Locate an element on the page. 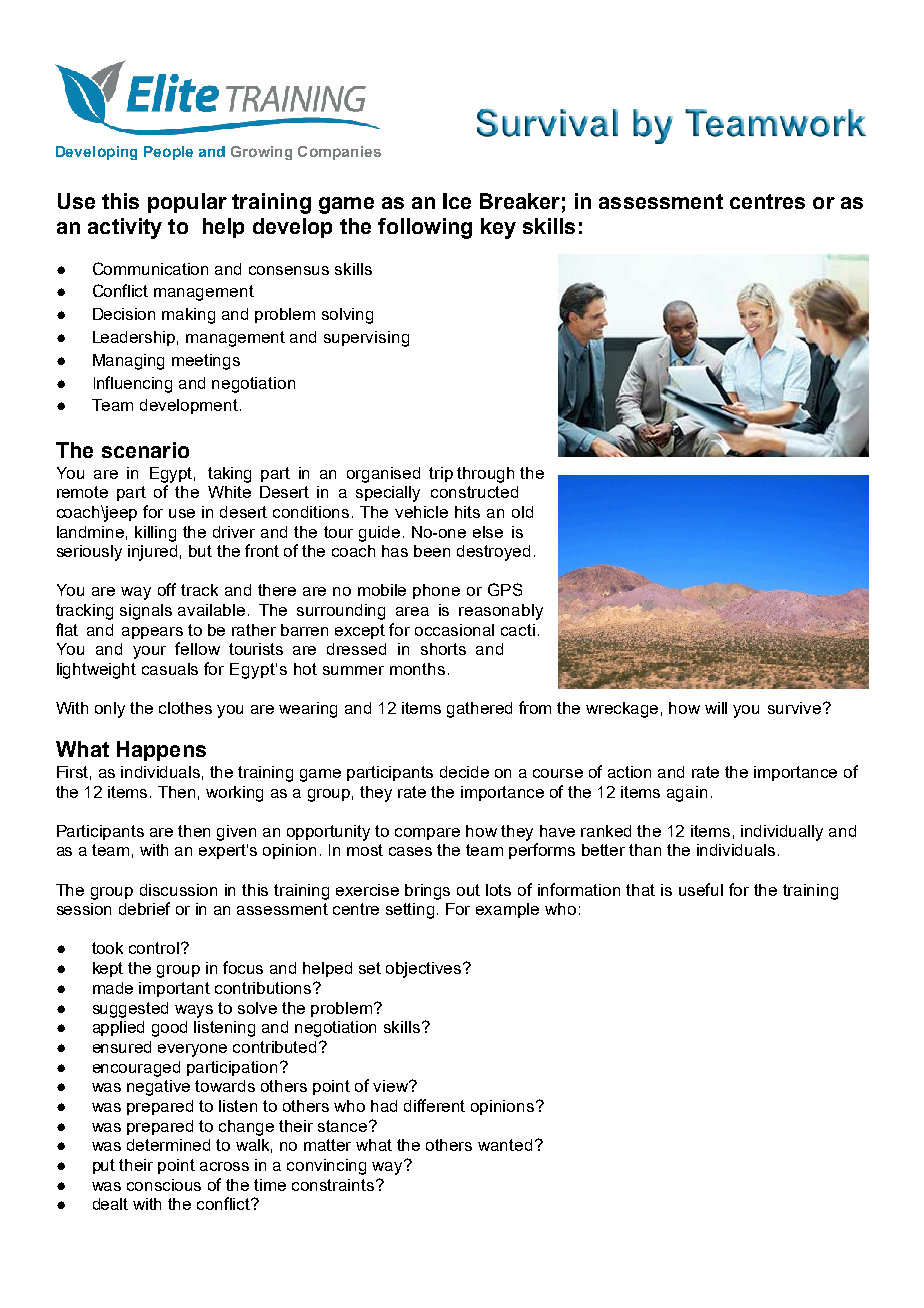  trip is located at coordinates (441, 474).
